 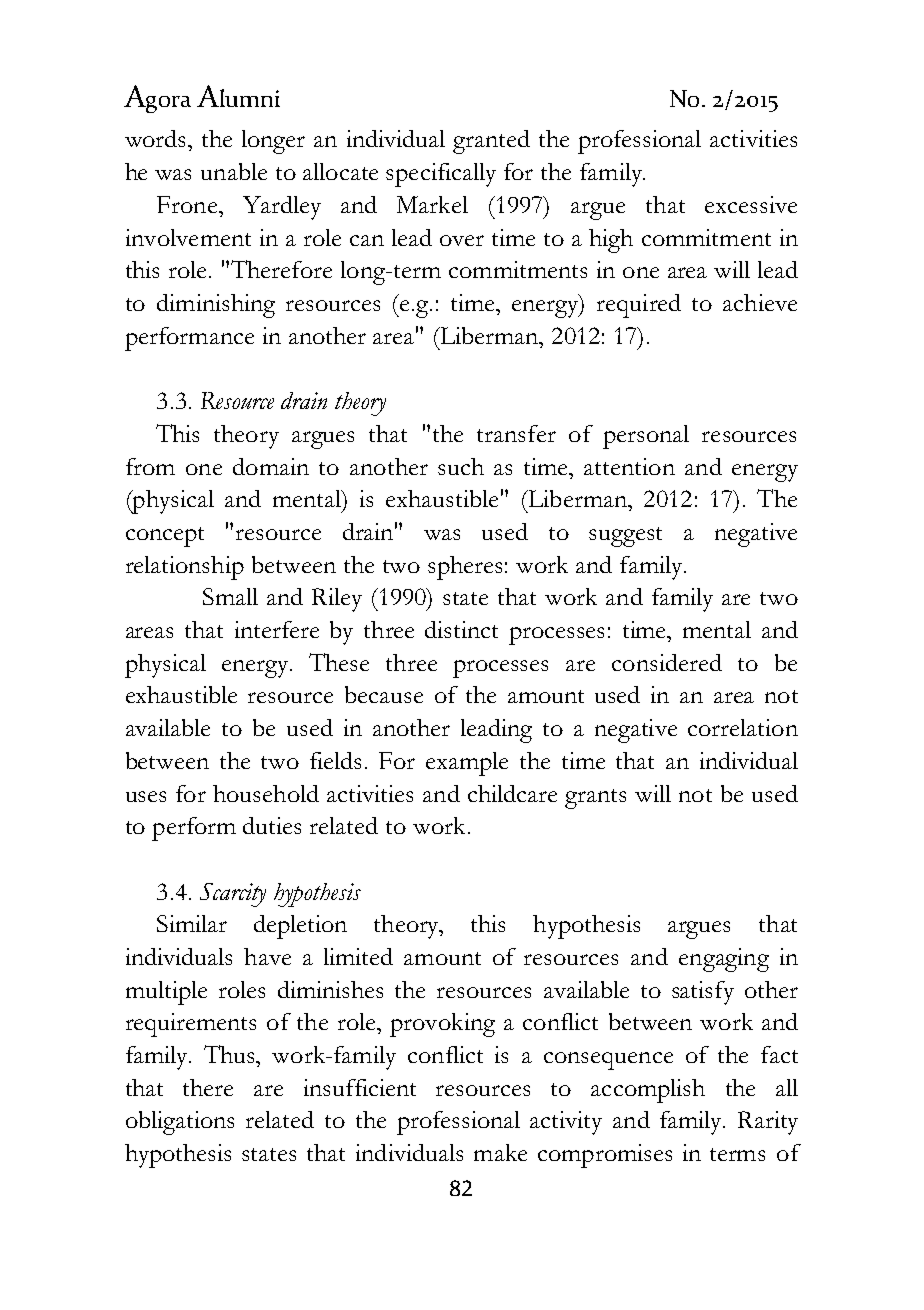 I want to click on specifically, so click(x=441, y=175).
